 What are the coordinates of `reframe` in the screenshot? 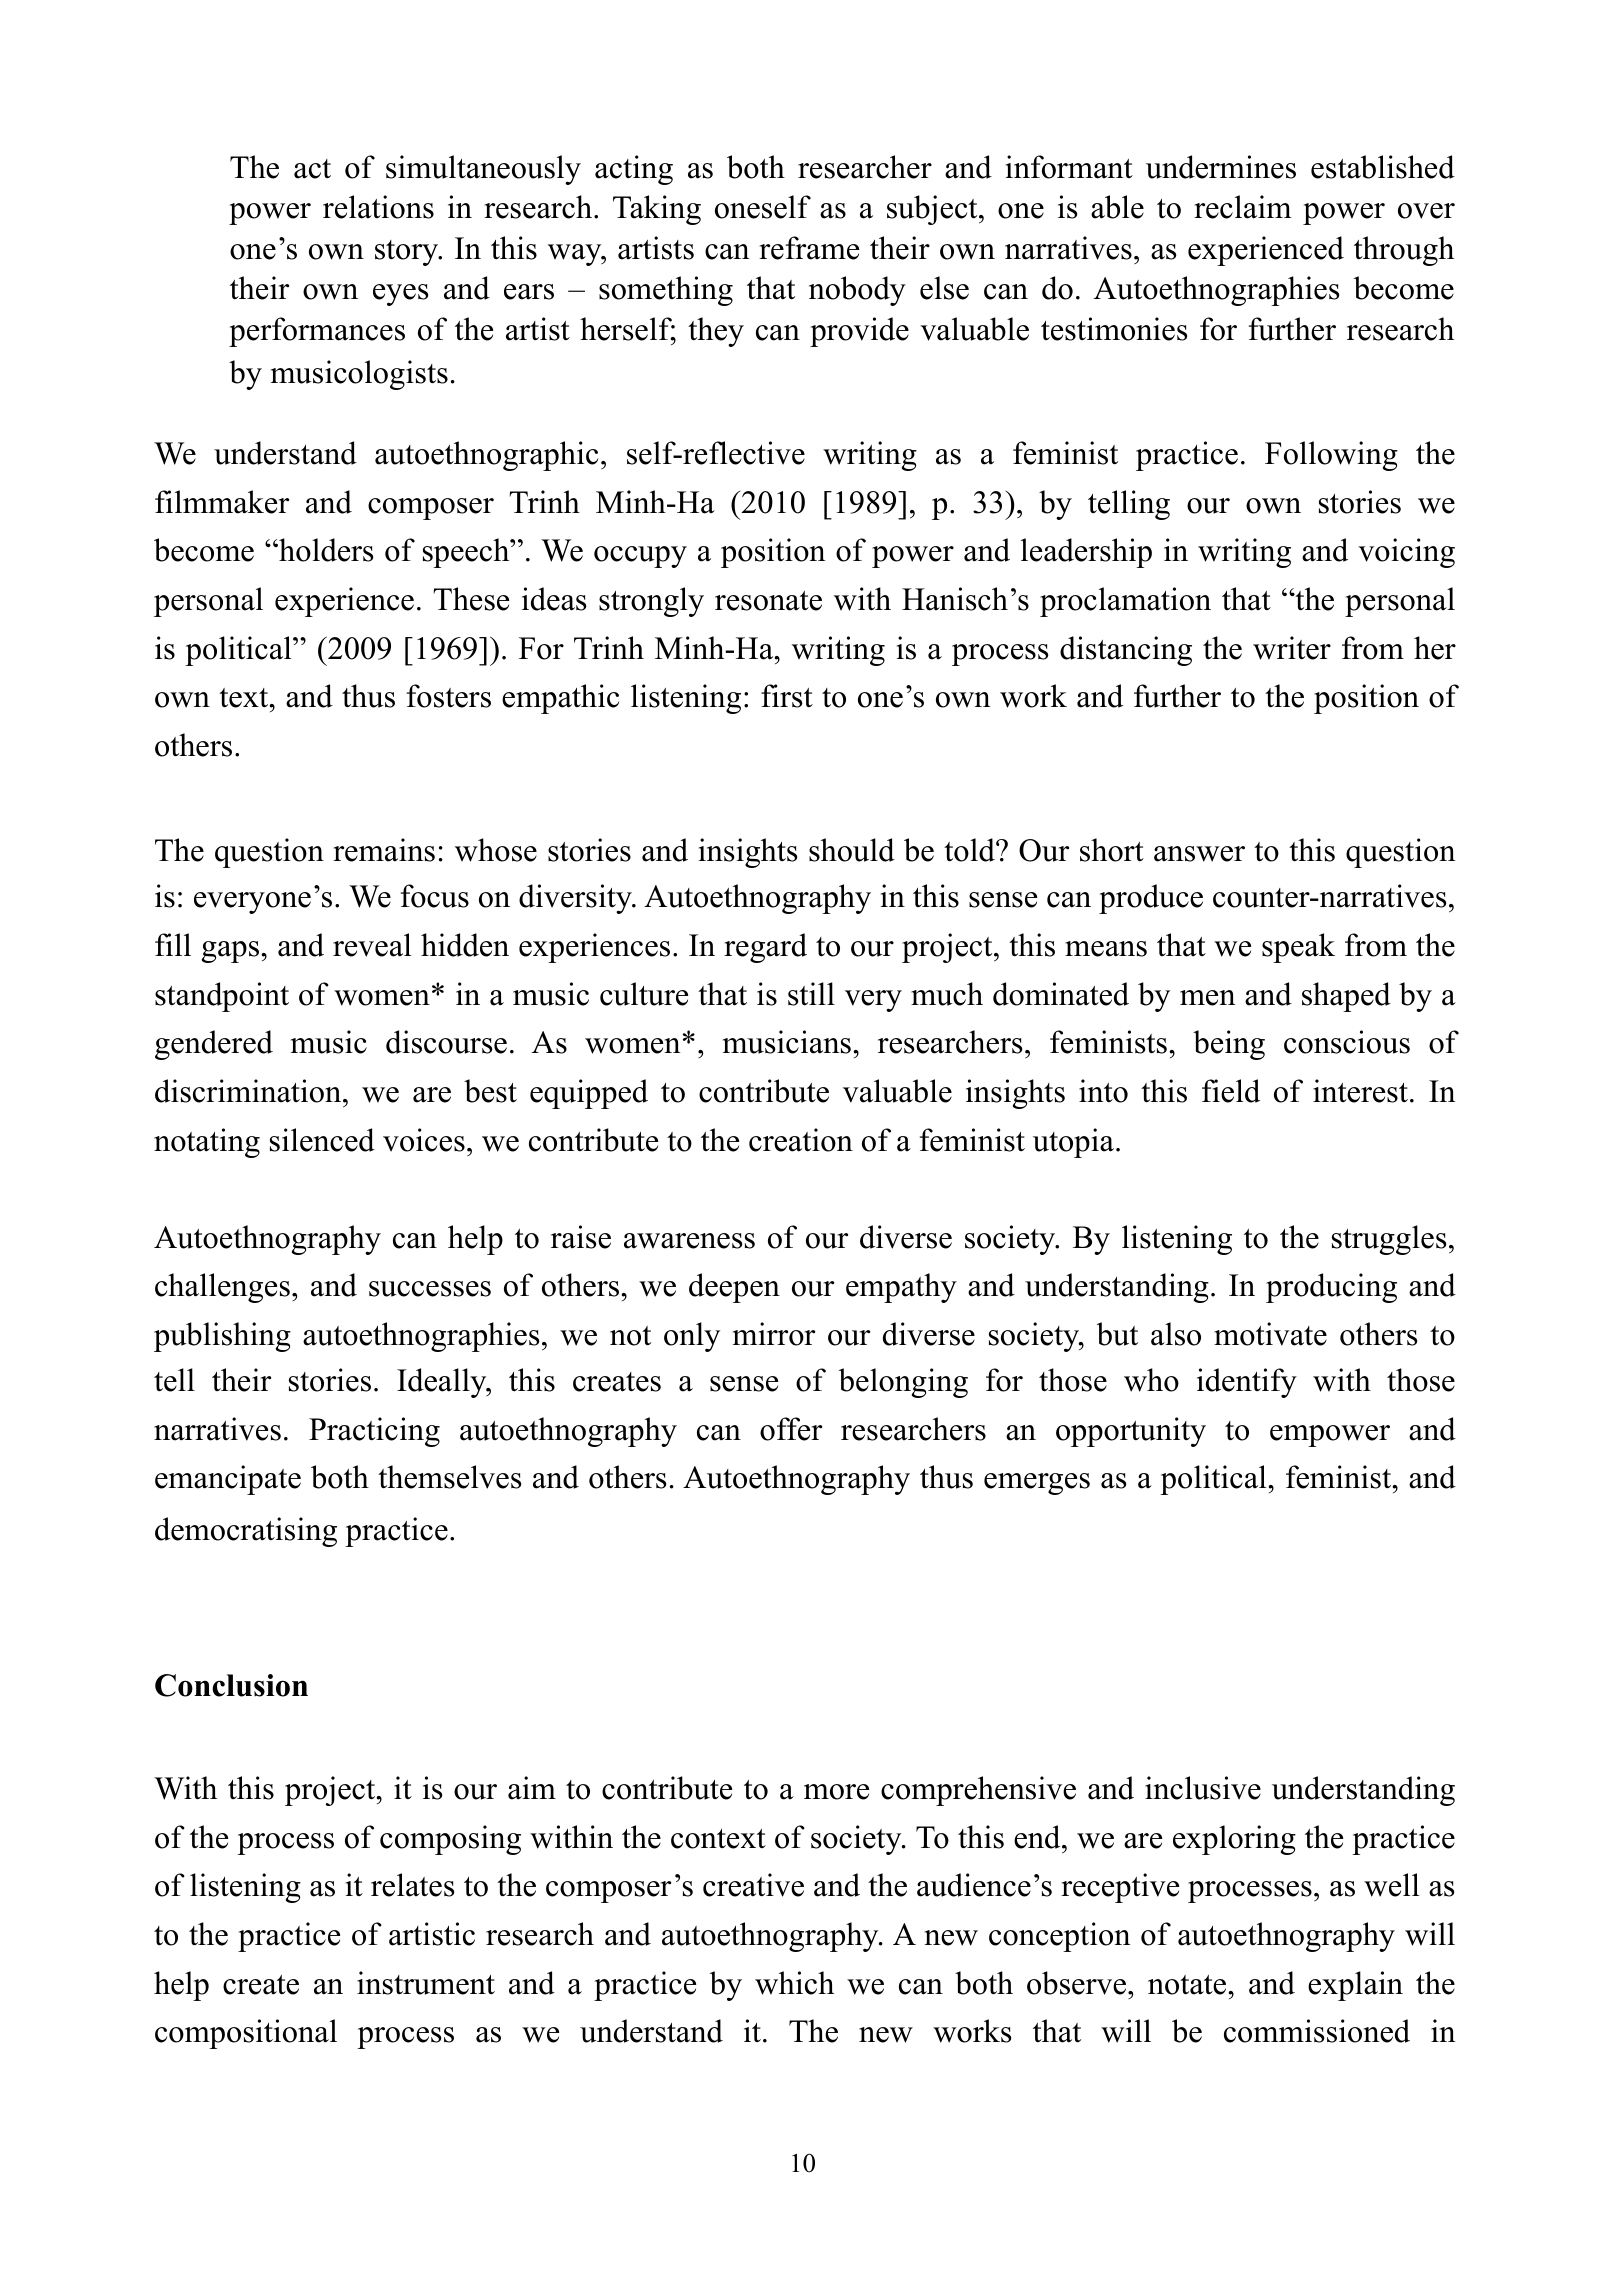 It's located at (809, 248).
